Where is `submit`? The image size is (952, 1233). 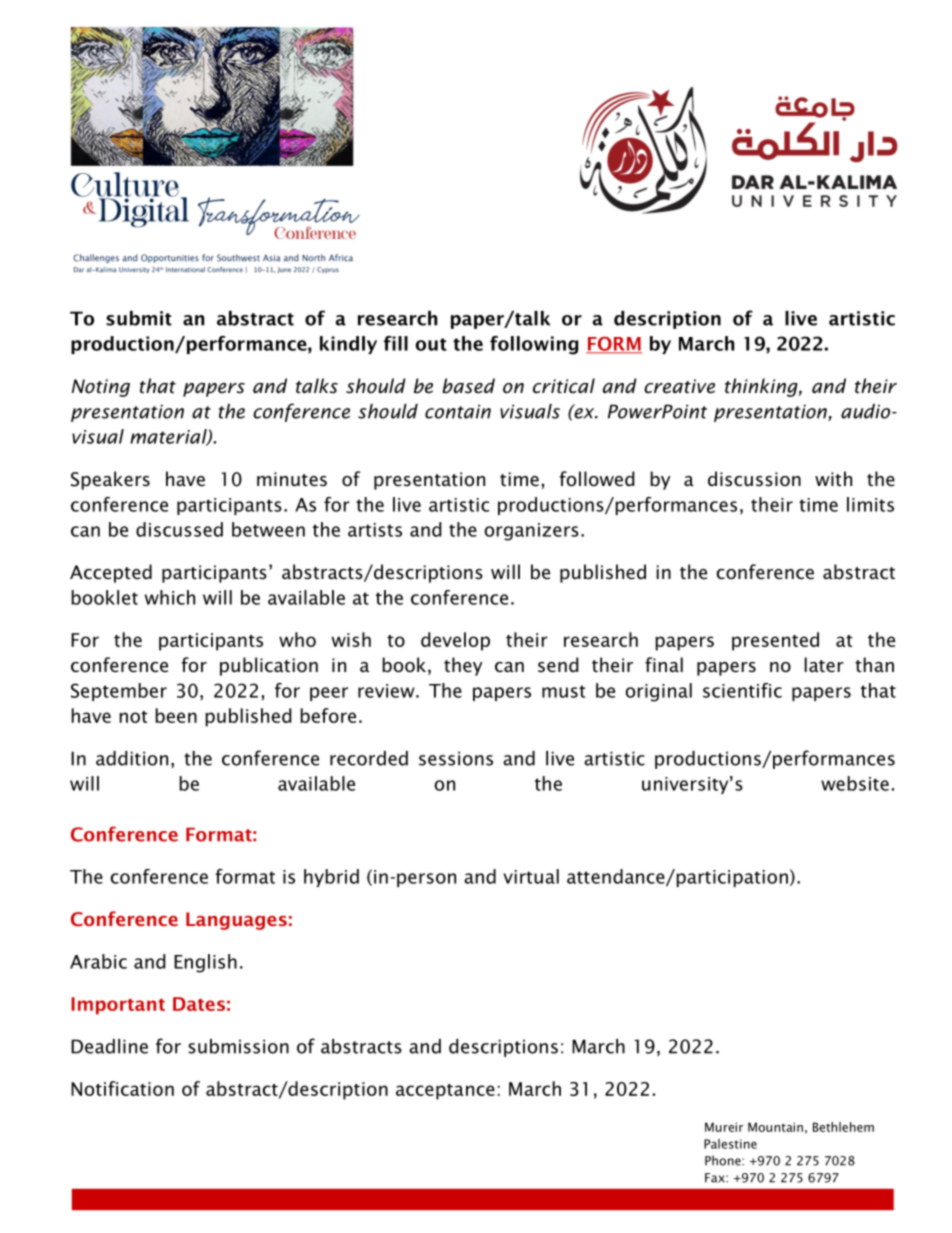
submit is located at coordinates (139, 318).
